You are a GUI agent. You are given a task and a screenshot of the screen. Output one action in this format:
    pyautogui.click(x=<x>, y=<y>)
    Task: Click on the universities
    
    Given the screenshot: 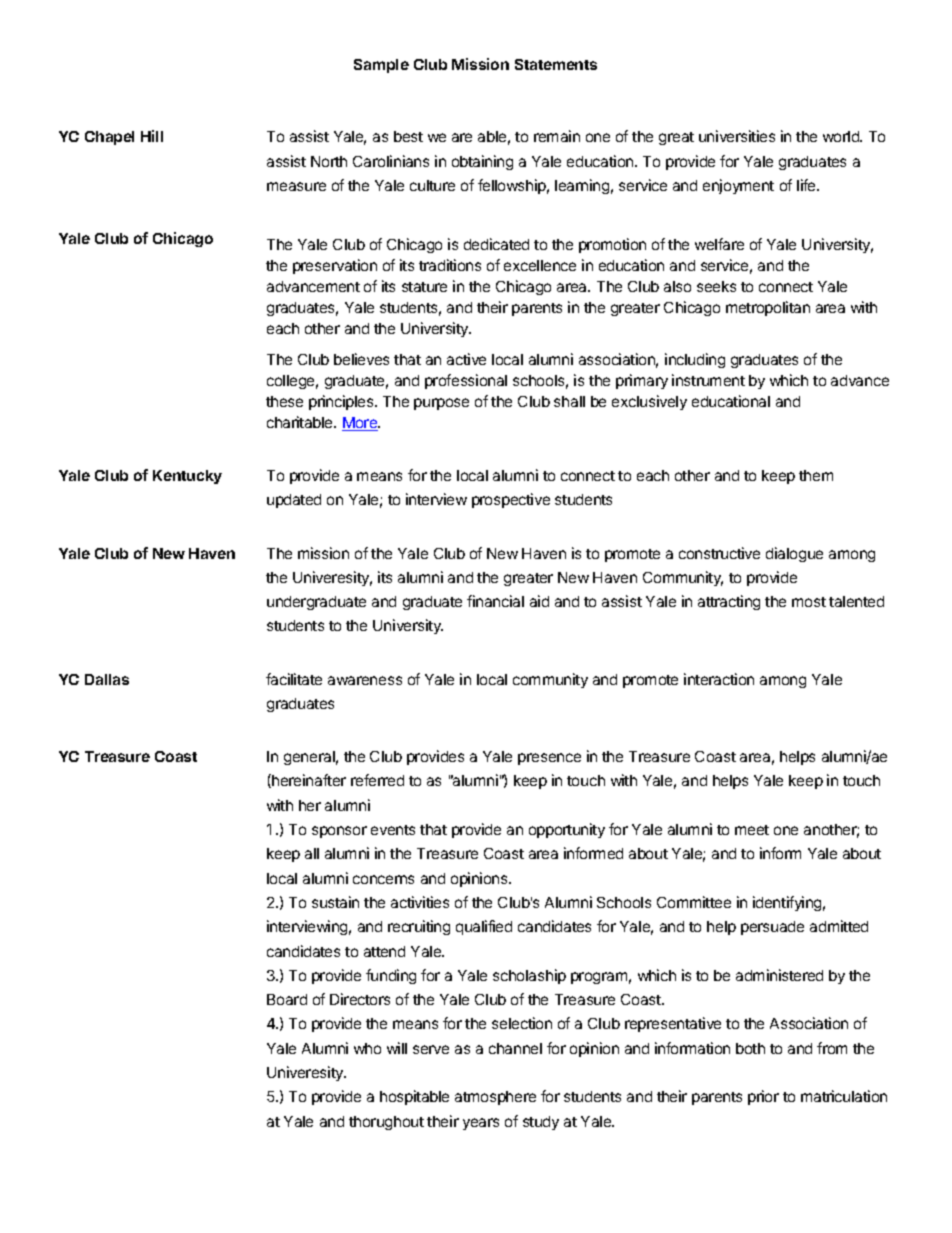 What is the action you would take?
    pyautogui.click(x=737, y=136)
